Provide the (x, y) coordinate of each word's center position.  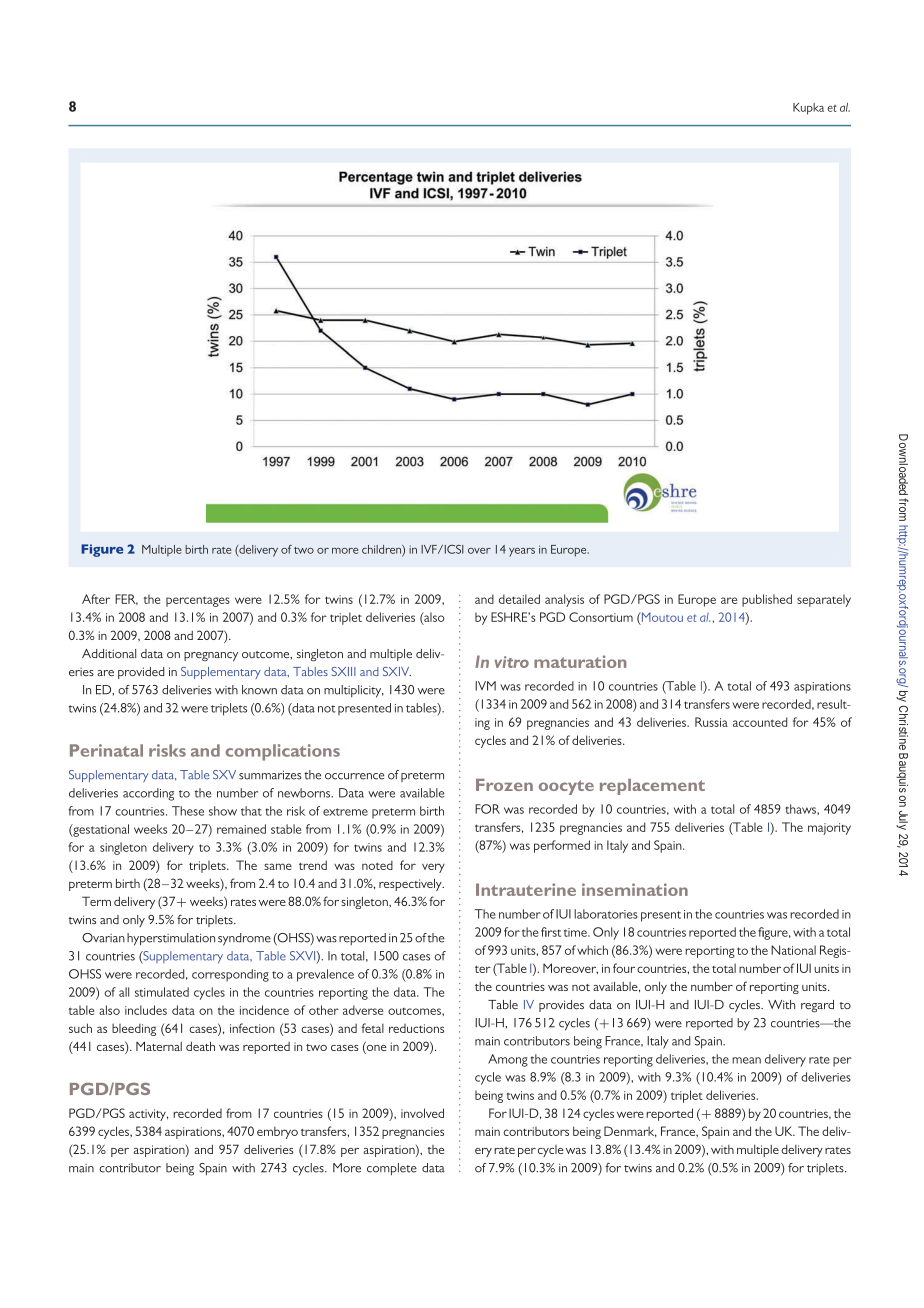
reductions (416, 1028)
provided (141, 673)
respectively (411, 884)
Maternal (159, 1046)
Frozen (504, 785)
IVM (485, 686)
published (767, 600)
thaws (801, 809)
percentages (198, 601)
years (522, 552)
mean (746, 1060)
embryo (277, 1132)
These (188, 811)
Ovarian (103, 938)
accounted (760, 722)
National (793, 950)
